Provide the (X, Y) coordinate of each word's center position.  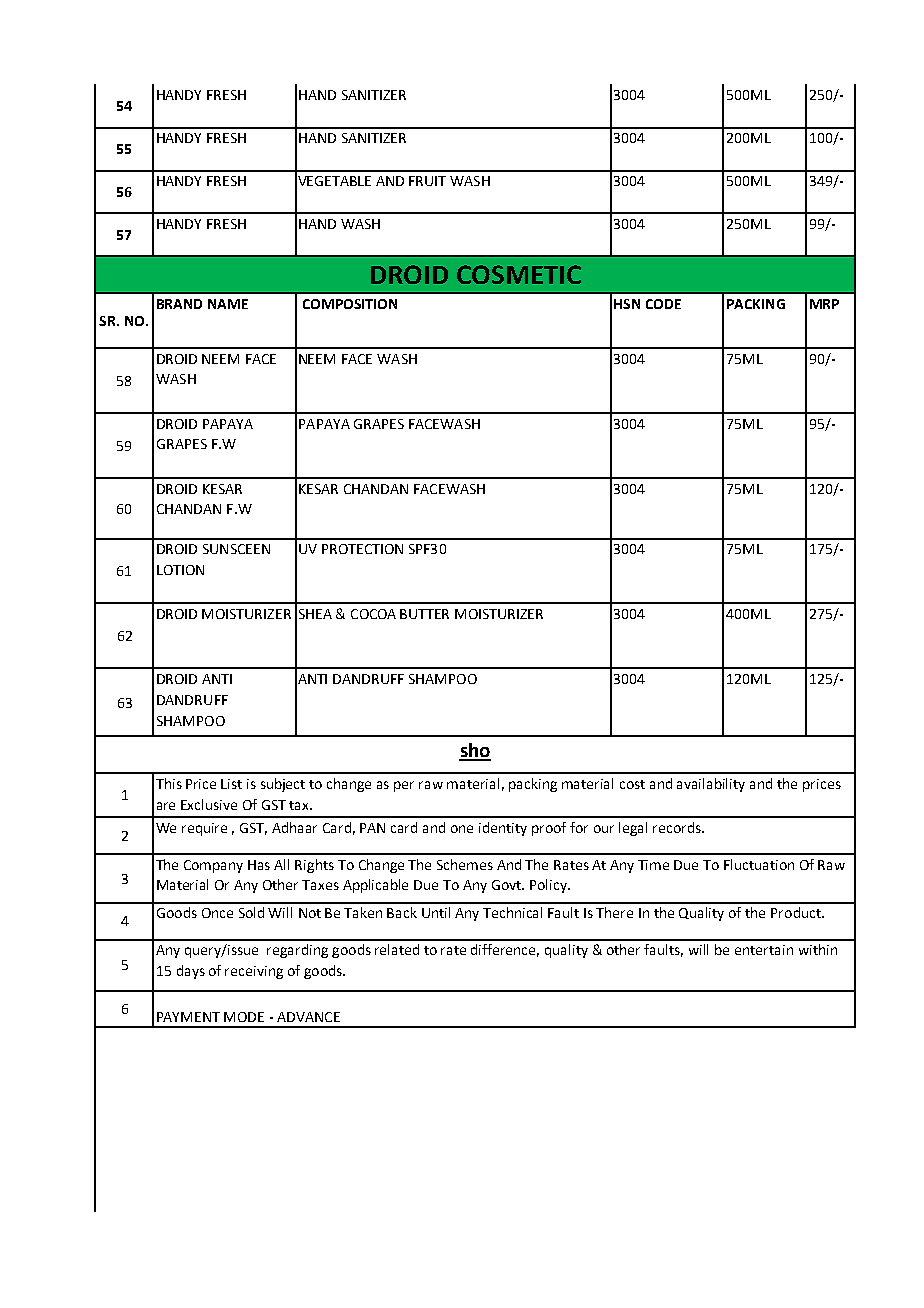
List (231, 784)
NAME (228, 304)
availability (711, 785)
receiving (254, 972)
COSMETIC (519, 274)
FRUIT (427, 181)
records (678, 827)
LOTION (180, 570)
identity (503, 829)
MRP (824, 304)
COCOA (373, 614)
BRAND (179, 304)
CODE (663, 304)
